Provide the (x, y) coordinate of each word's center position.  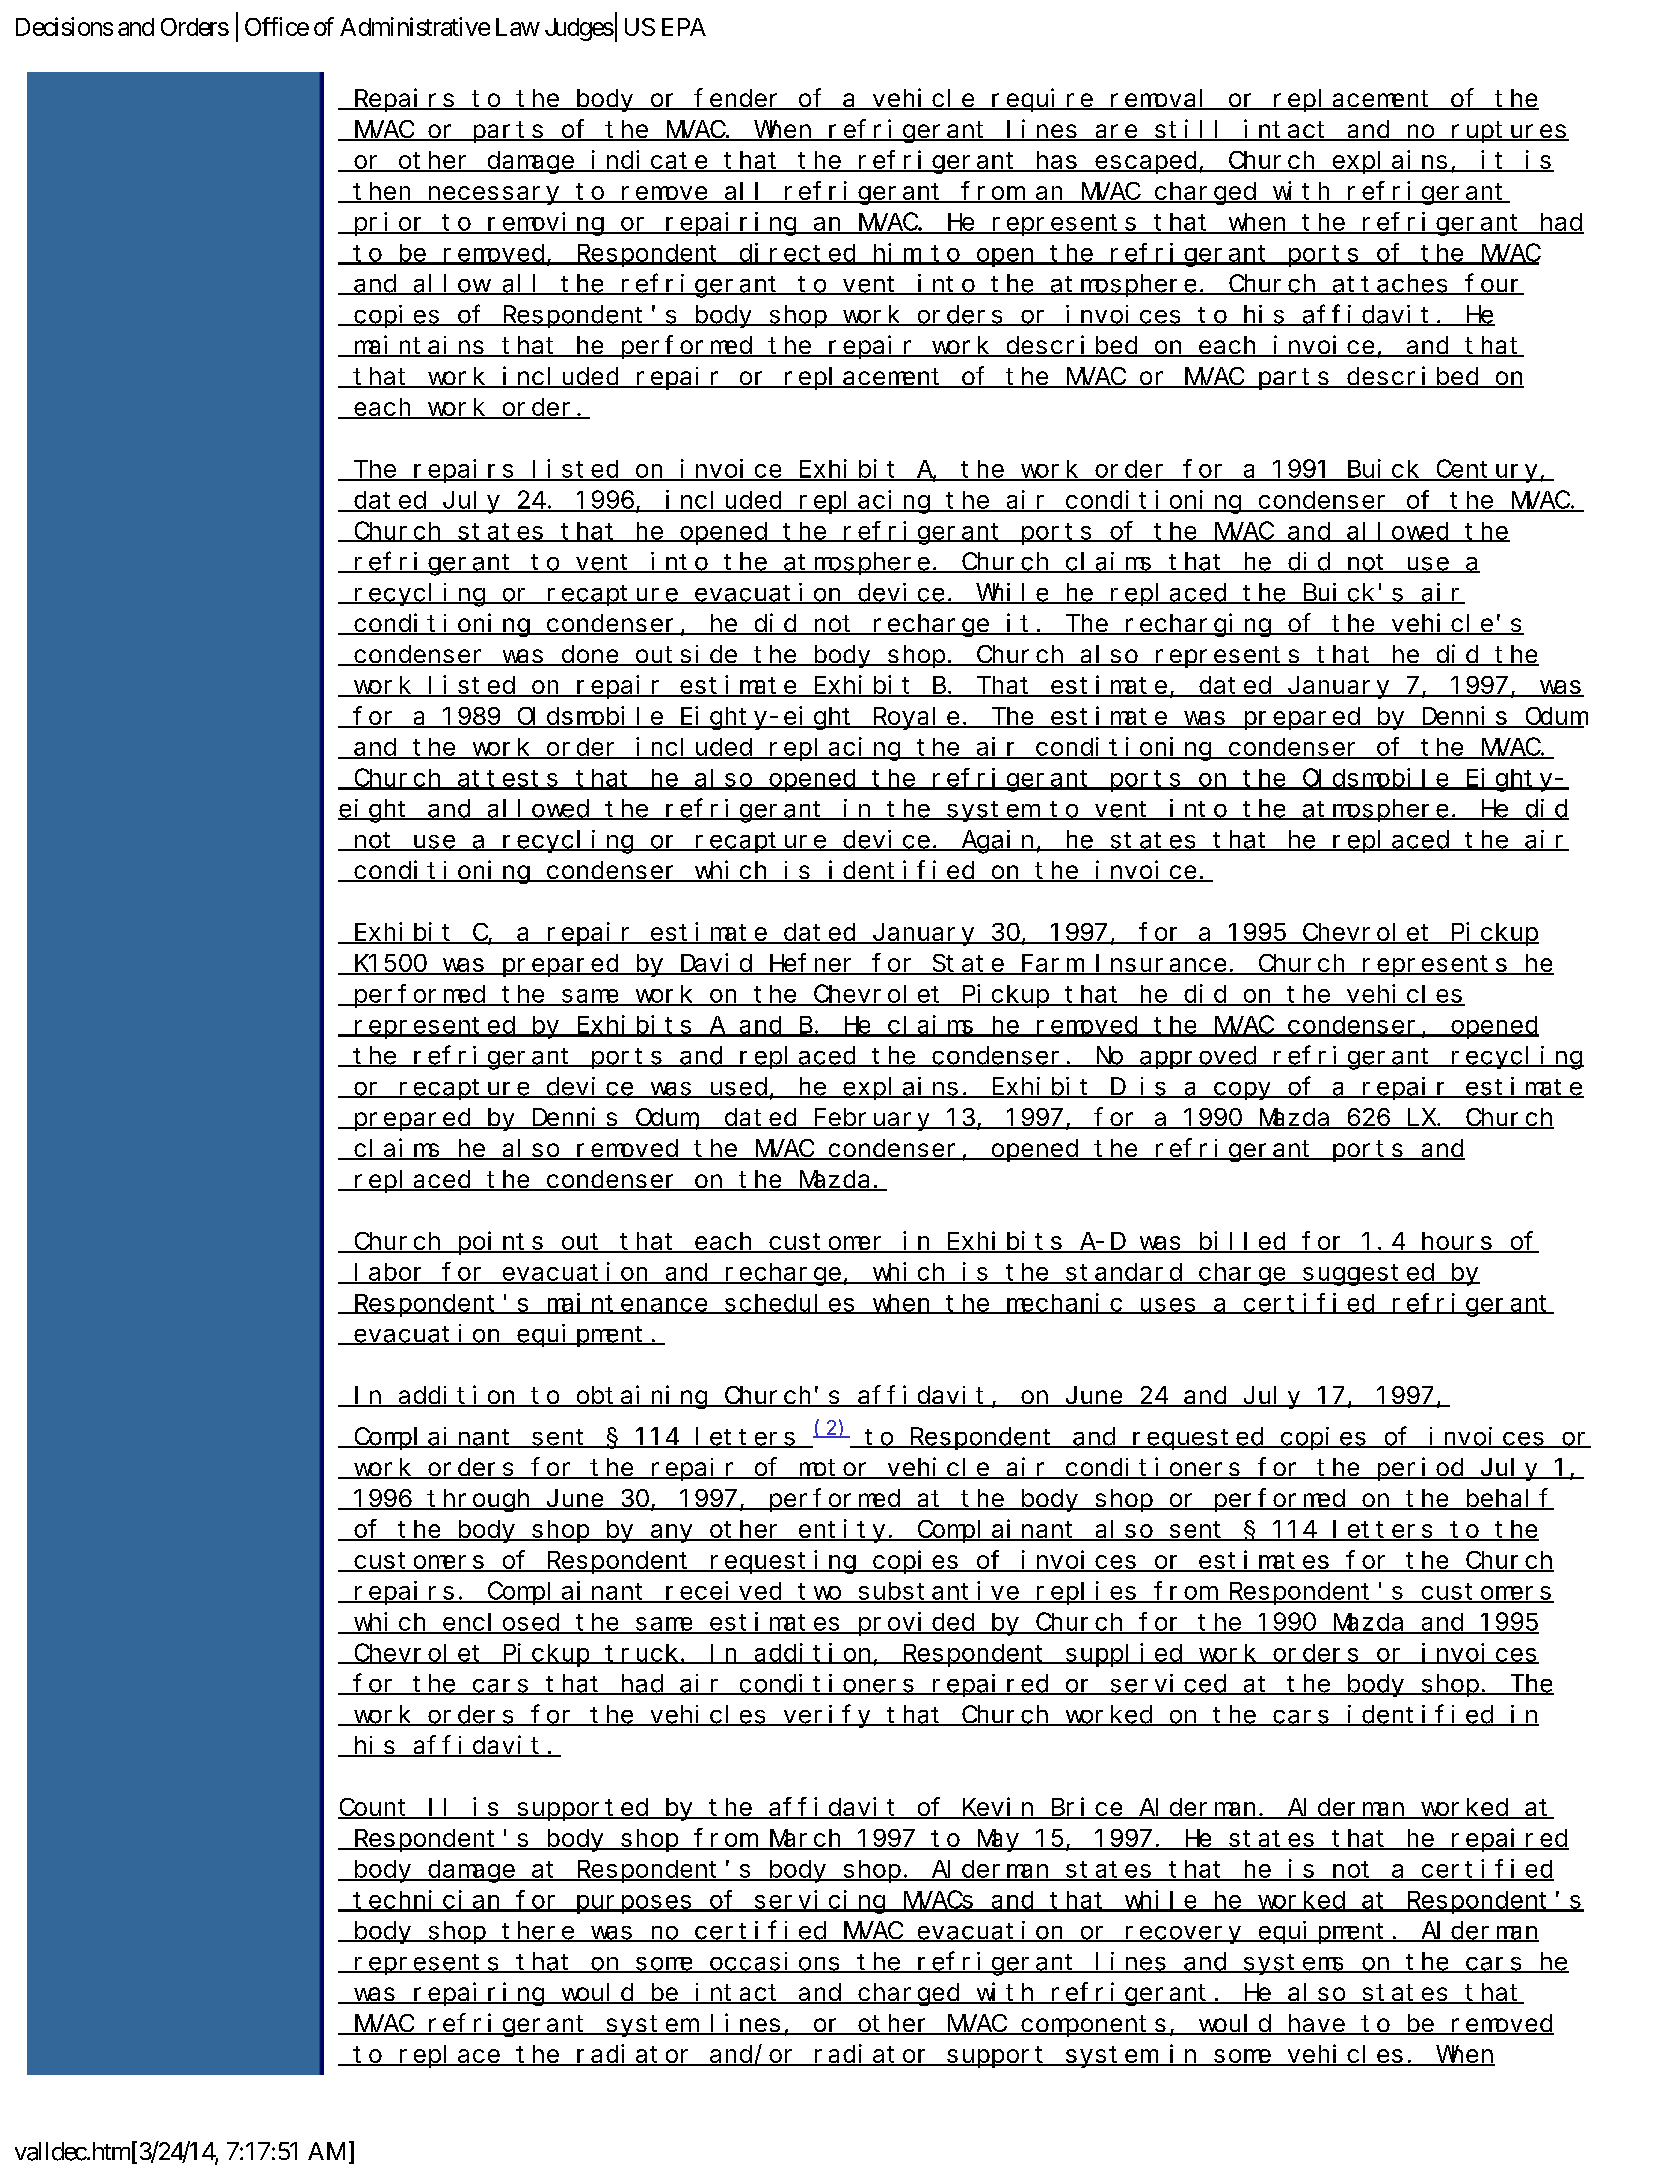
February (873, 1119)
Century (1487, 472)
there (538, 1931)
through (480, 1500)
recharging (1198, 625)
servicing (820, 1902)
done (590, 655)
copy (1243, 1091)
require (1042, 100)
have (1316, 2024)
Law (518, 27)
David (716, 964)
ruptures (1509, 132)
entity (843, 1531)
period (1420, 1469)
